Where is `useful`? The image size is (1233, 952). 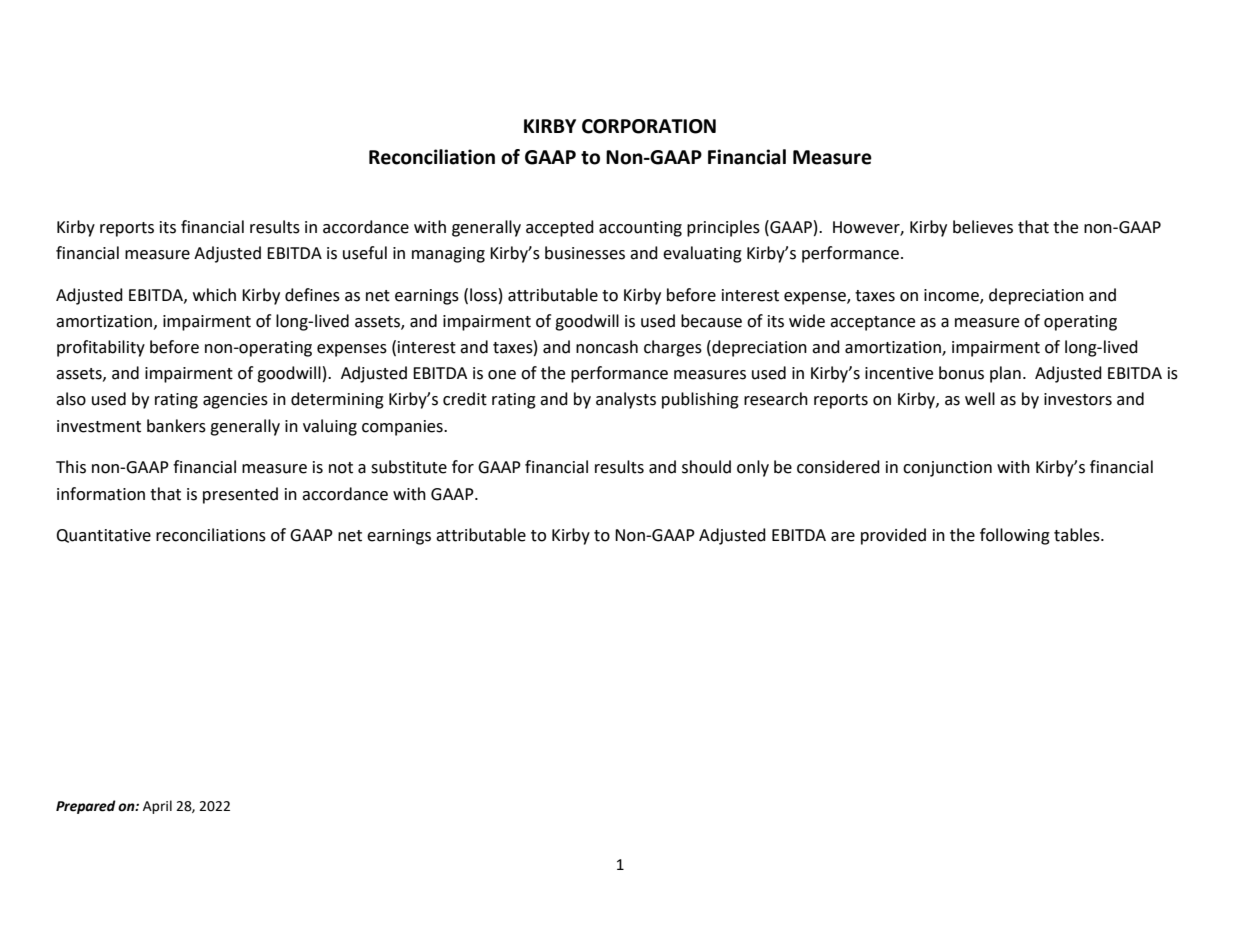
useful is located at coordinates (365, 253).
